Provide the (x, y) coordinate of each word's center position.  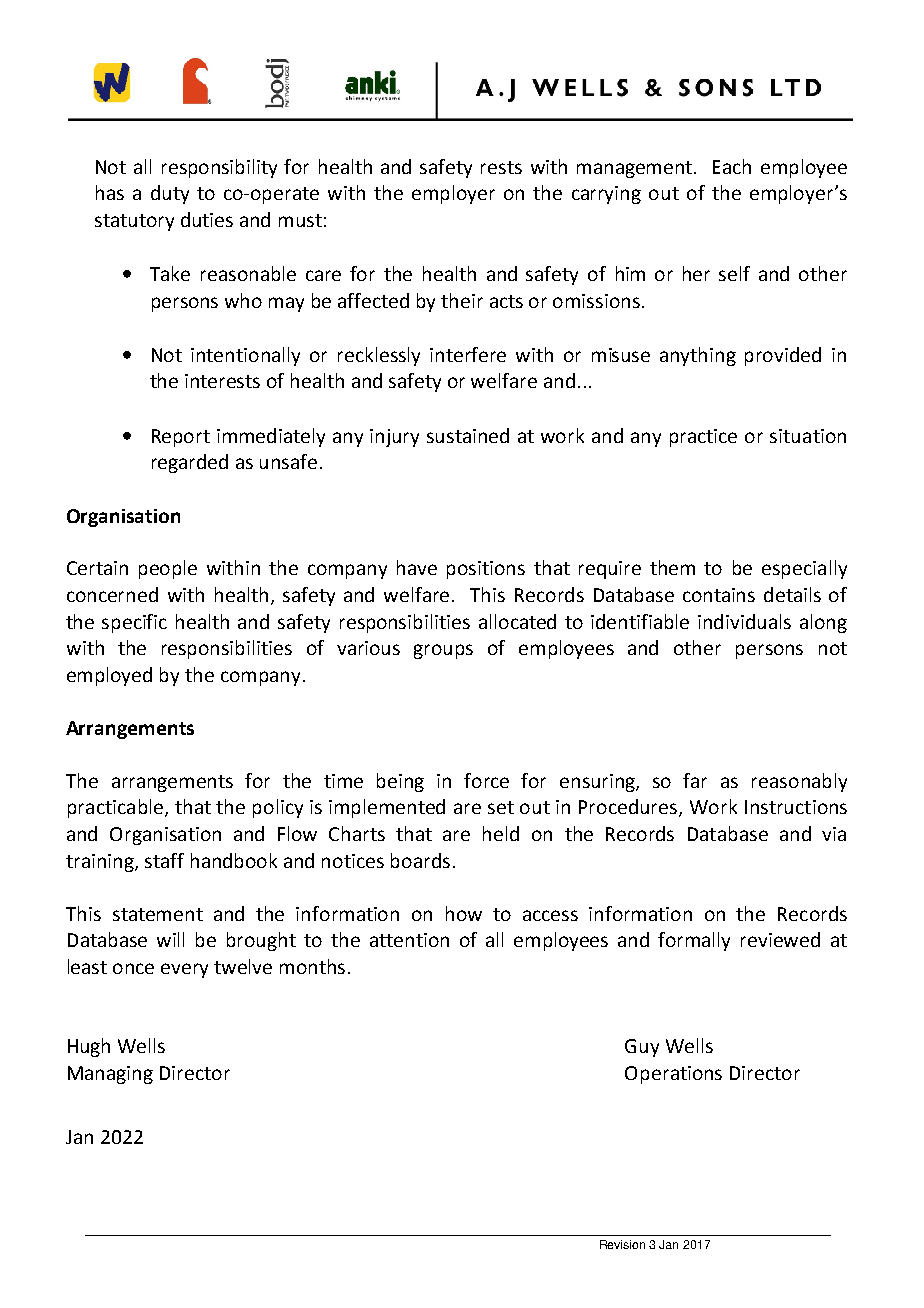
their (462, 300)
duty (170, 194)
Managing (110, 1075)
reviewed (780, 939)
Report (181, 438)
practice (703, 438)
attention (409, 940)
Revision (622, 1244)
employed (109, 676)
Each (732, 166)
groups (443, 651)
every (184, 970)
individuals (744, 621)
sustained (468, 435)
